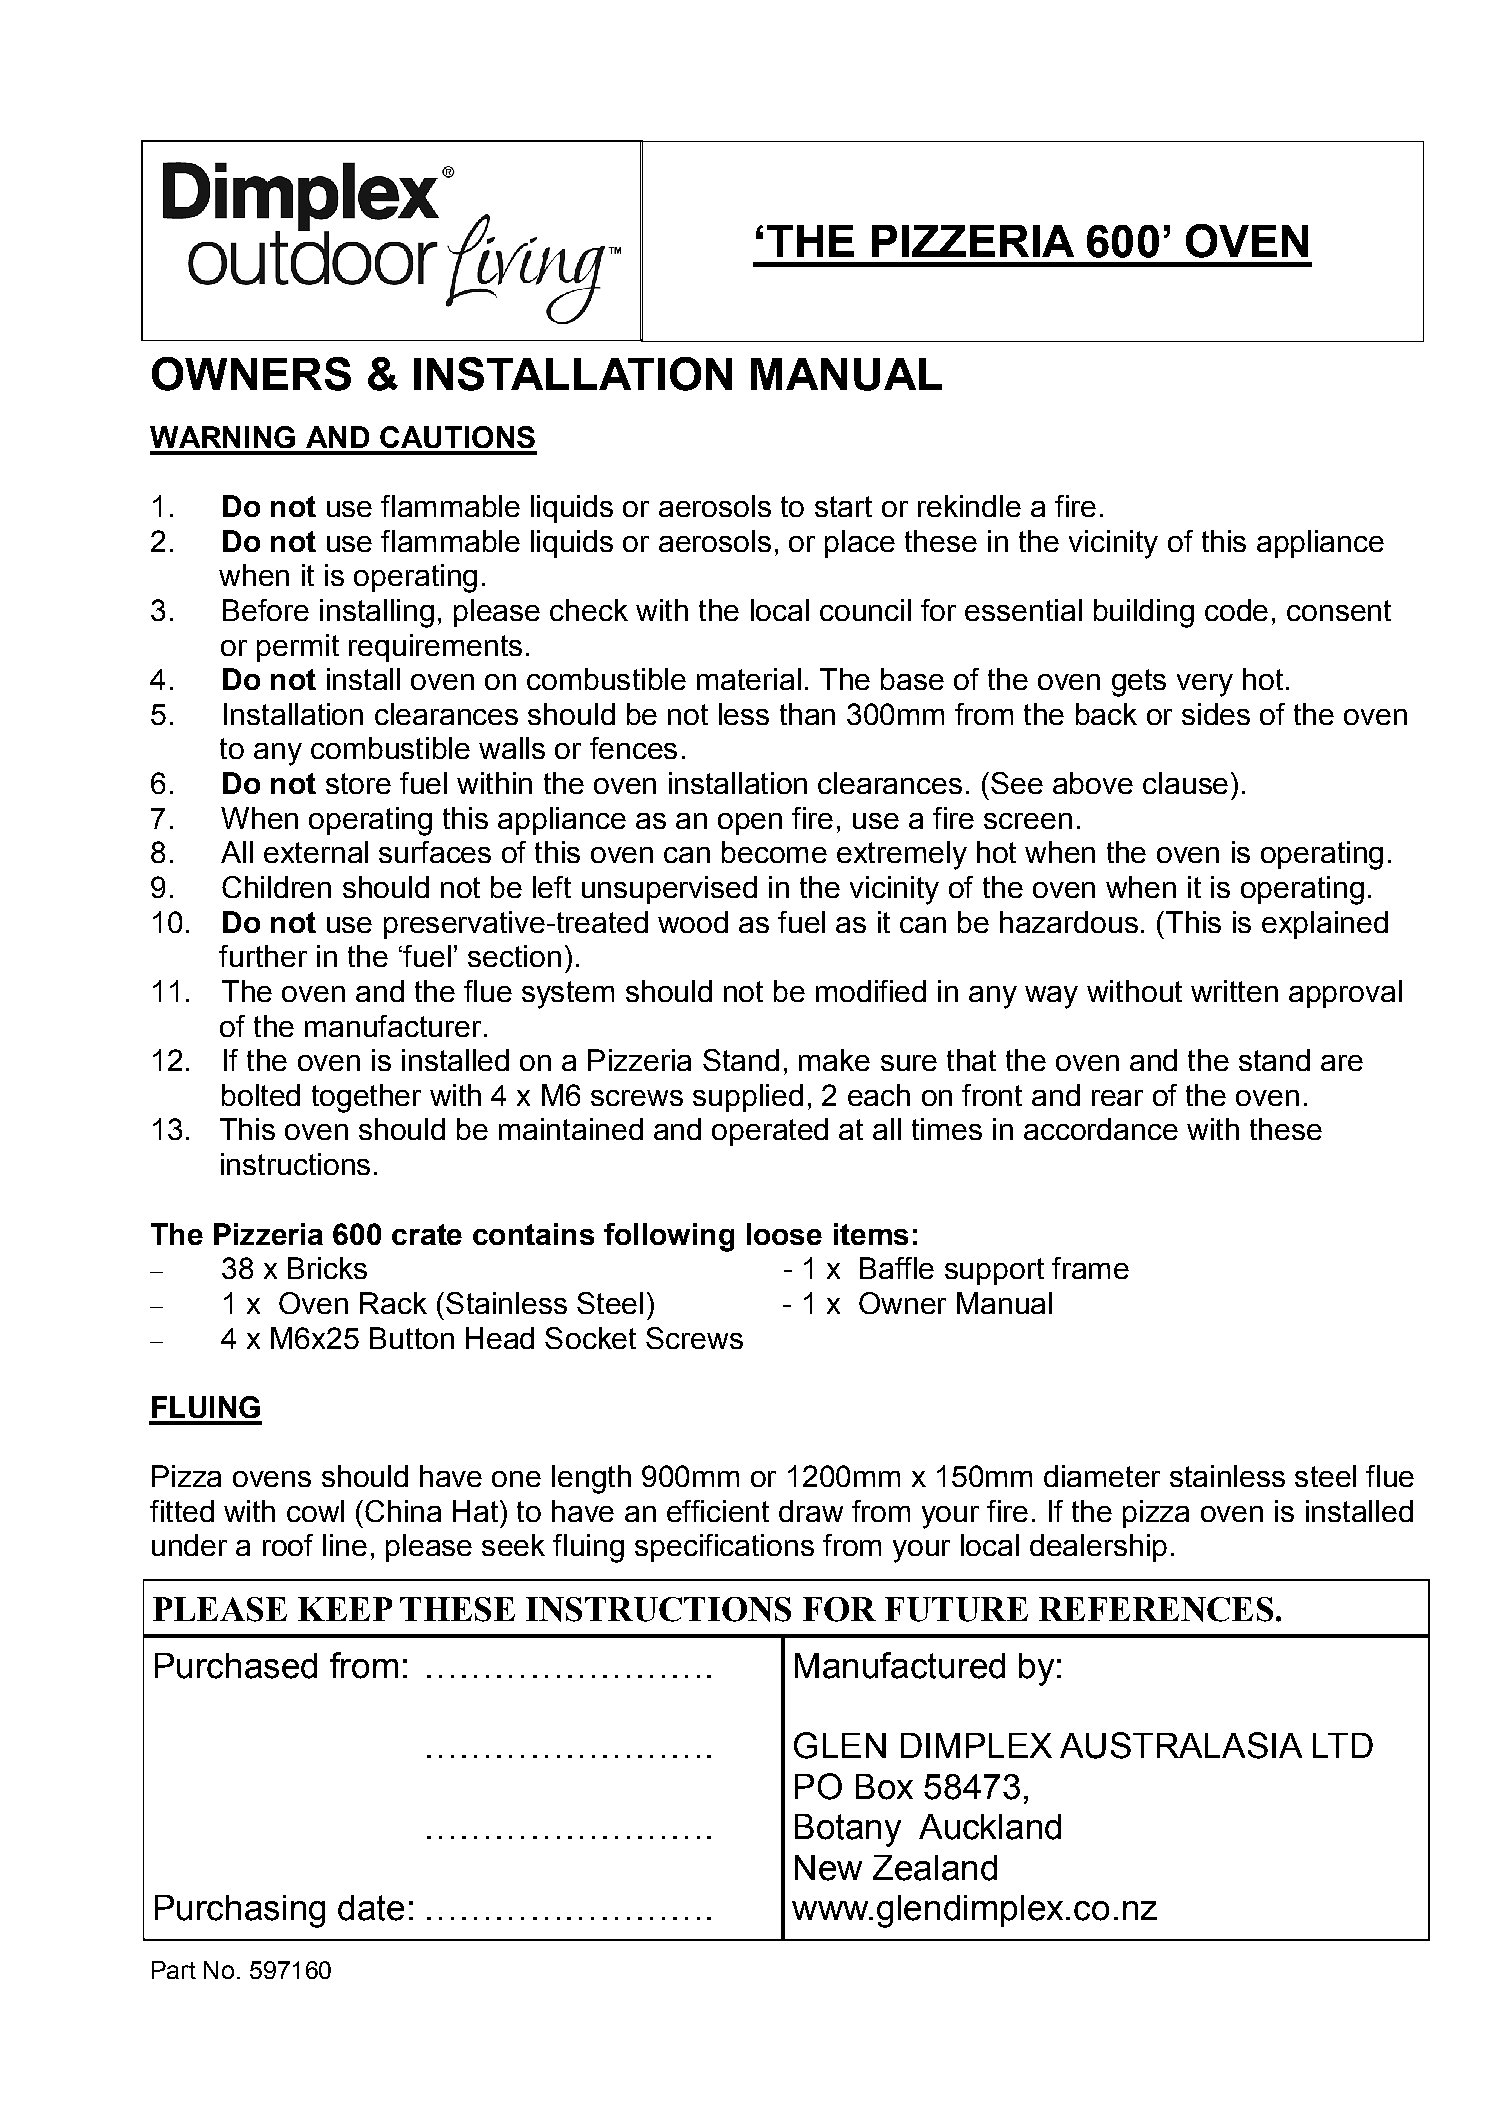  I want to click on Before, so click(266, 610).
